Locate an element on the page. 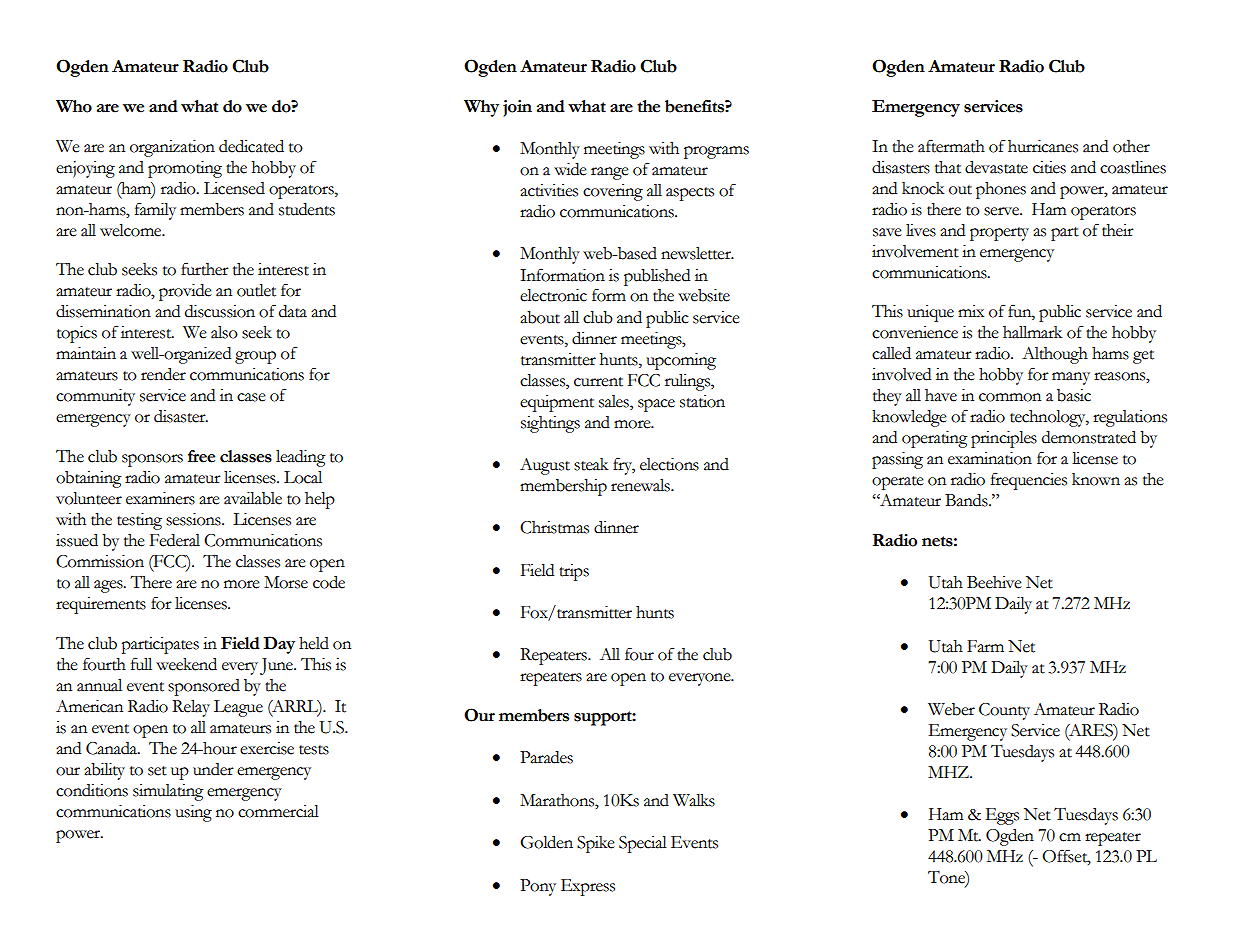 Image resolution: width=1233 pixels, height=952 pixels. using is located at coordinates (193, 813).
